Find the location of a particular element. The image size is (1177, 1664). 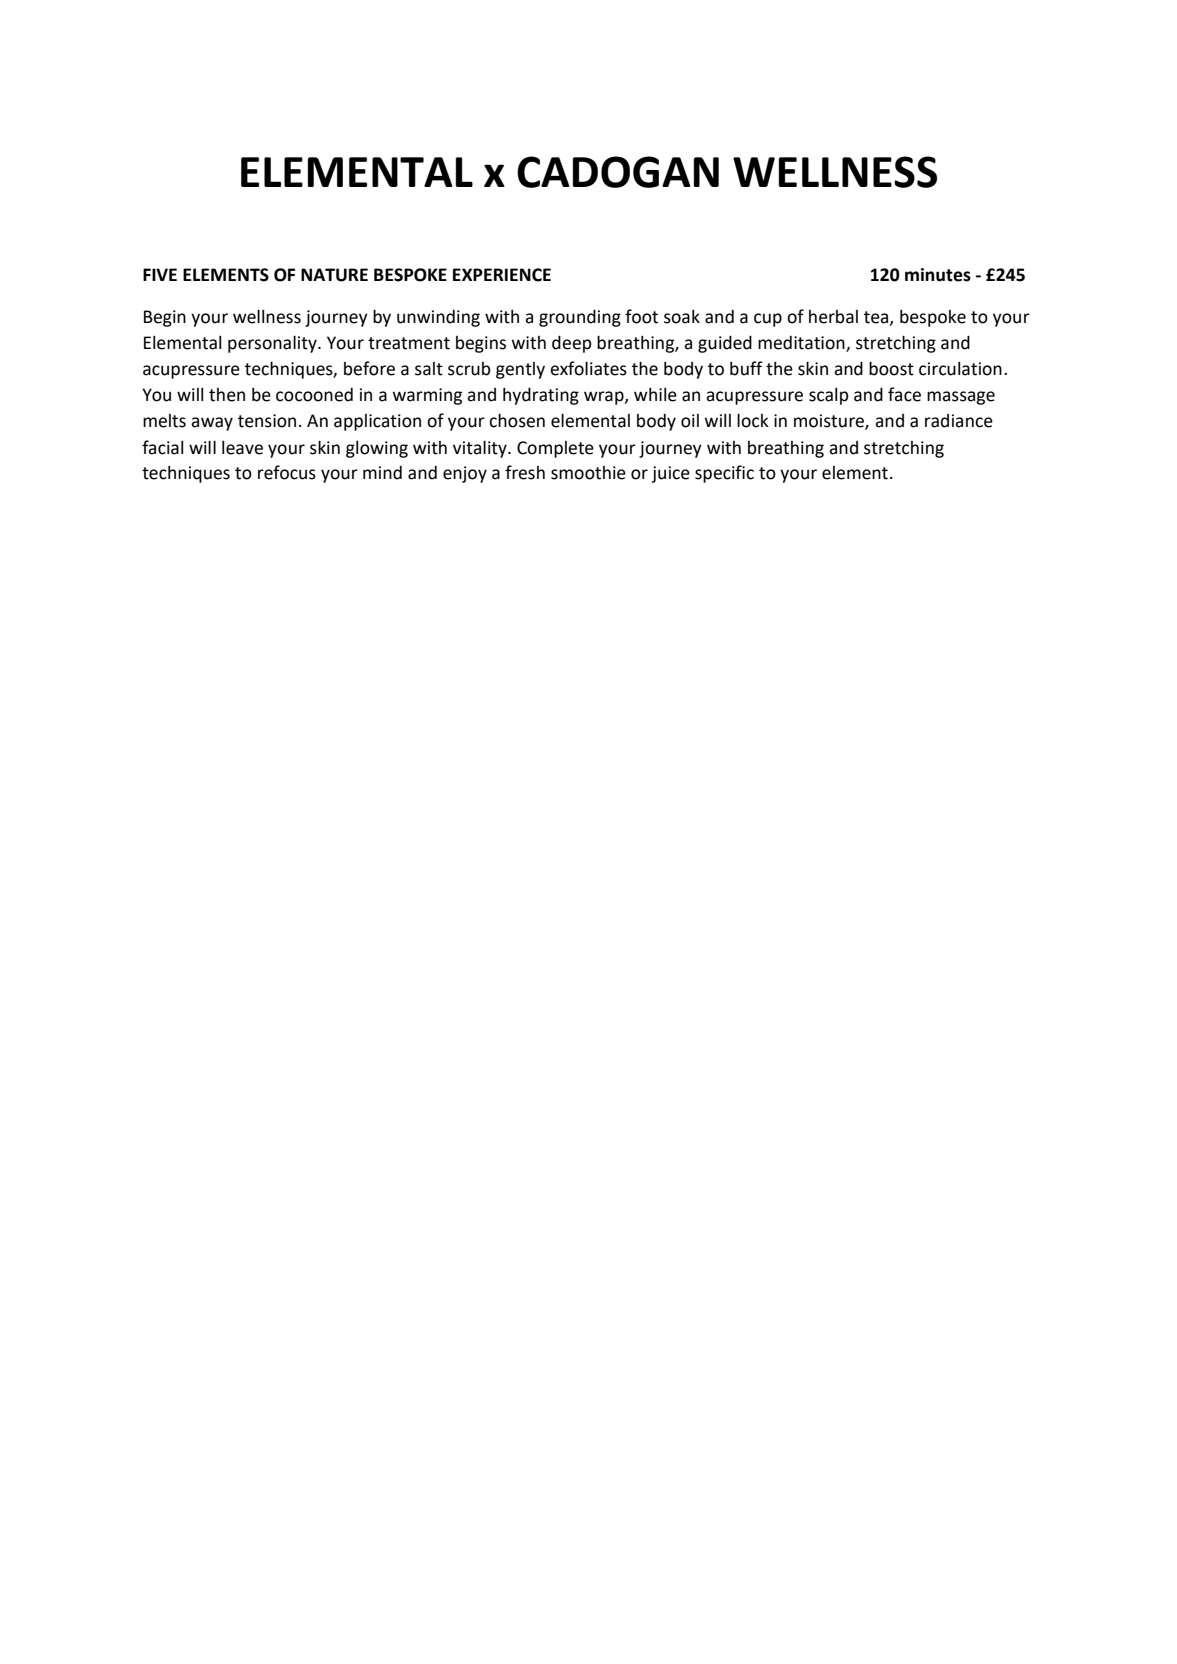

personality is located at coordinates (273, 344).
